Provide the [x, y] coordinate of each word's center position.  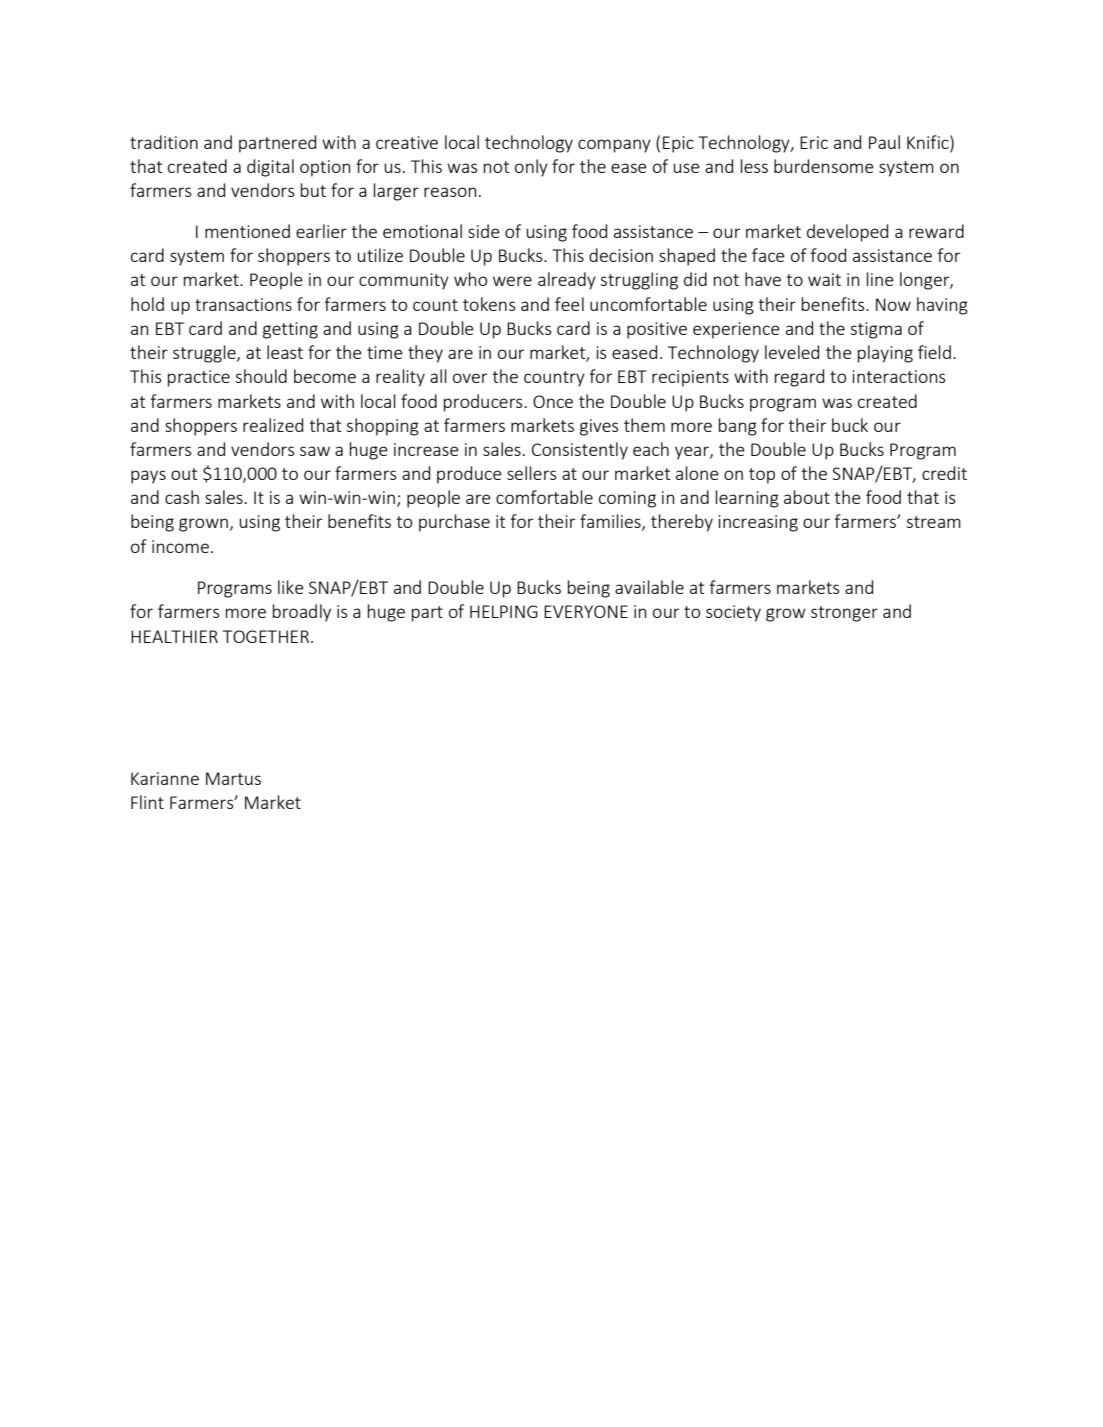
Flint [147, 802]
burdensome [824, 166]
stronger [844, 614]
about [807, 497]
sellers [532, 473]
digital [270, 168]
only [531, 168]
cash [182, 497]
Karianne [165, 778]
